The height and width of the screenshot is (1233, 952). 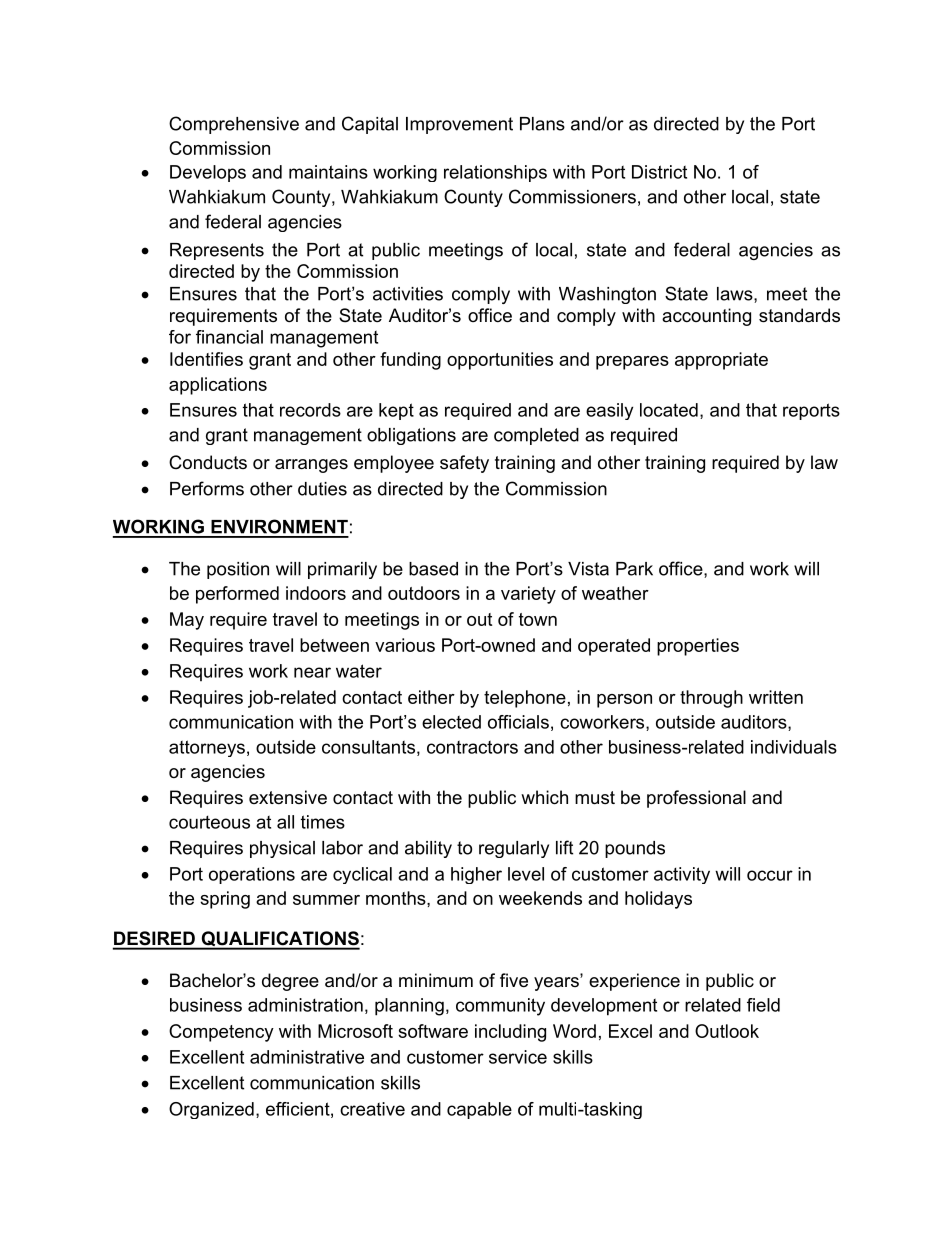 What do you see at coordinates (721, 361) in the screenshot?
I see `appropriate` at bounding box center [721, 361].
